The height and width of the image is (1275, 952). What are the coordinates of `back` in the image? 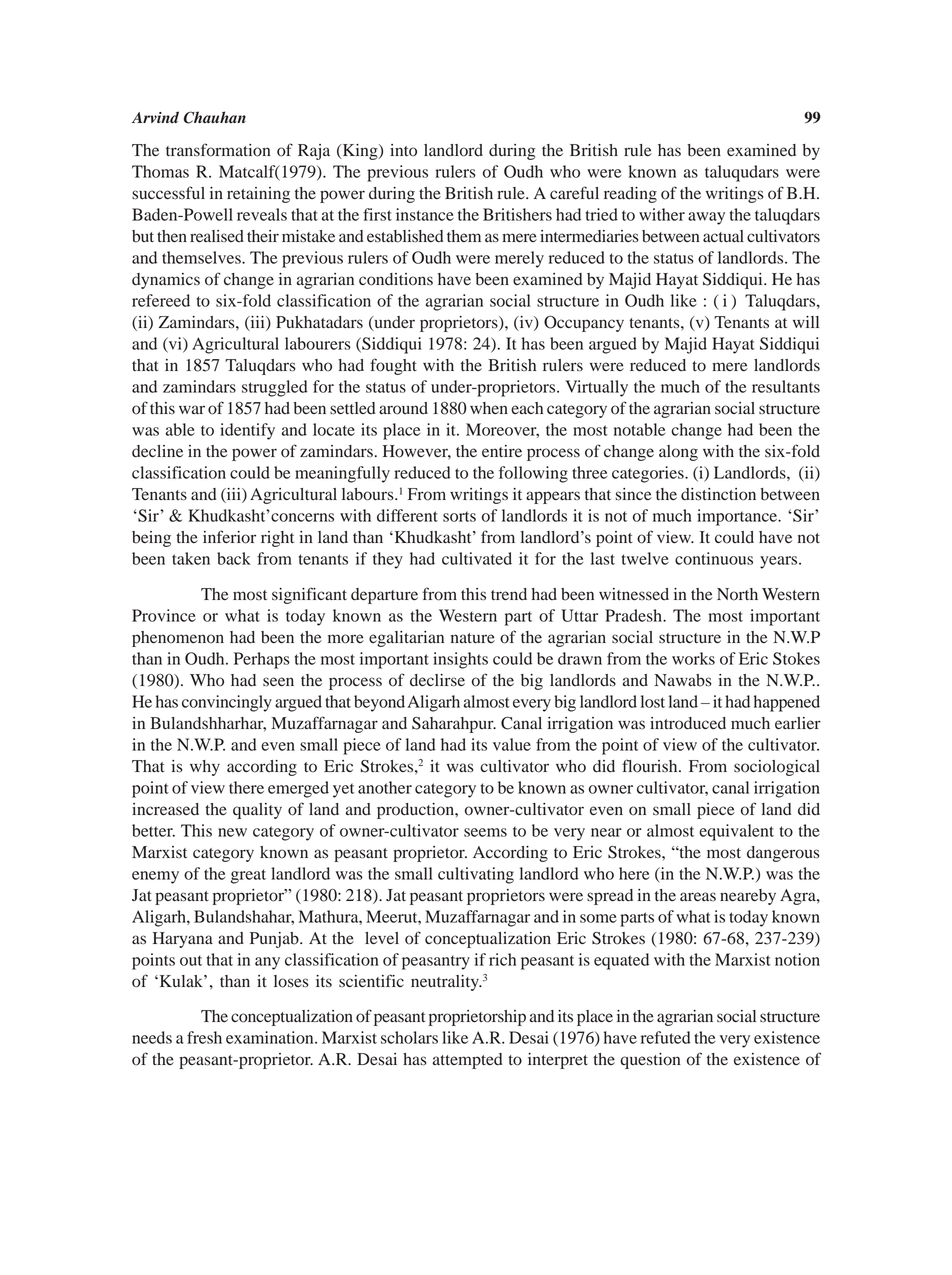 It's located at (234, 558).
